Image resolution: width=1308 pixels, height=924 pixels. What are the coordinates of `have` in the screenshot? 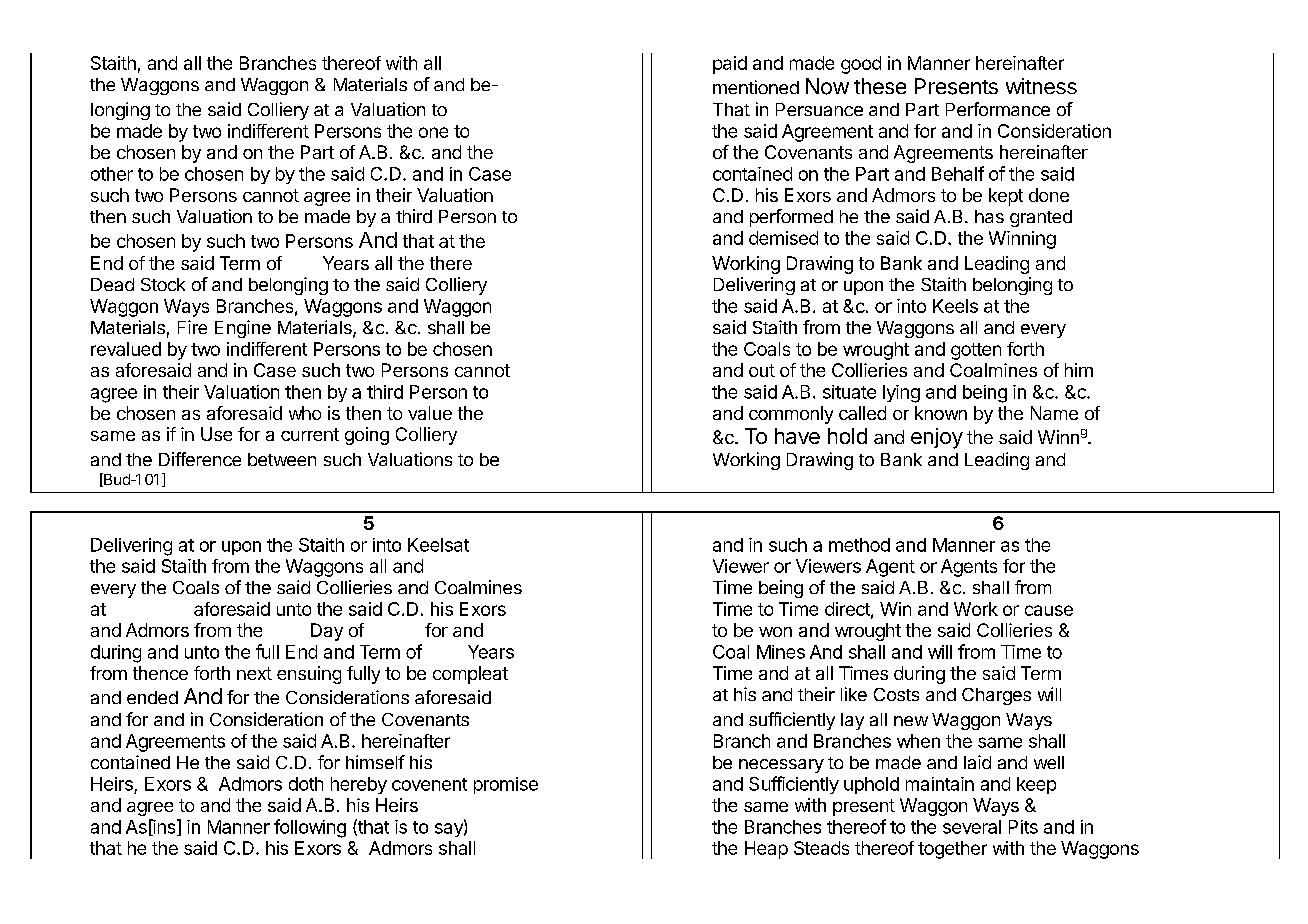 It's located at (797, 436).
